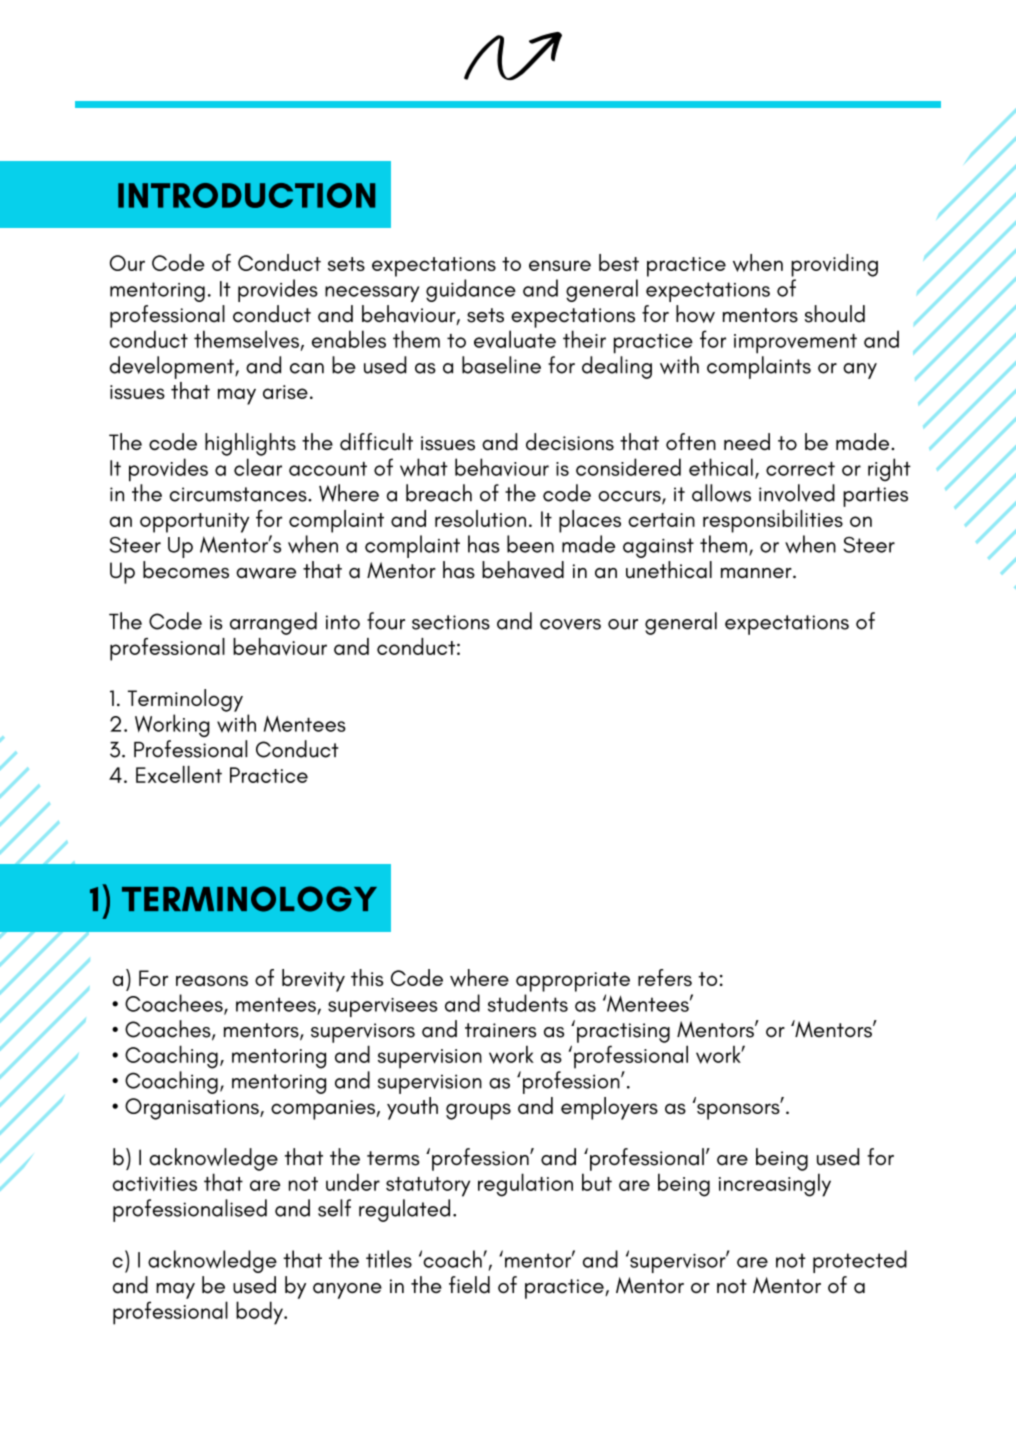 The image size is (1016, 1436). What do you see at coordinates (757, 572) in the screenshot?
I see `manner` at bounding box center [757, 572].
